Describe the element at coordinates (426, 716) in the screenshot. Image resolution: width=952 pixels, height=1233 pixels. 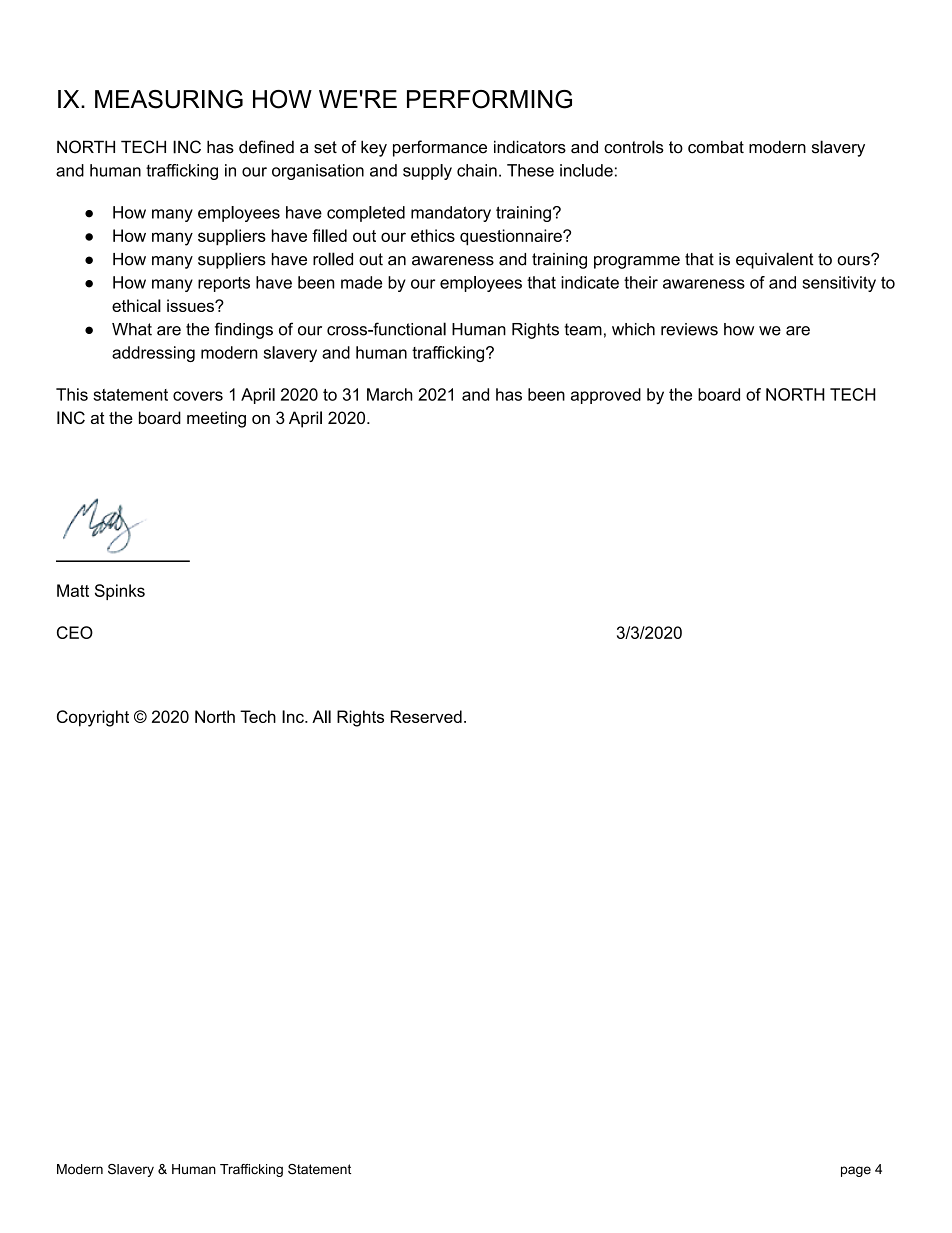
I see `Reserved` at that location.
